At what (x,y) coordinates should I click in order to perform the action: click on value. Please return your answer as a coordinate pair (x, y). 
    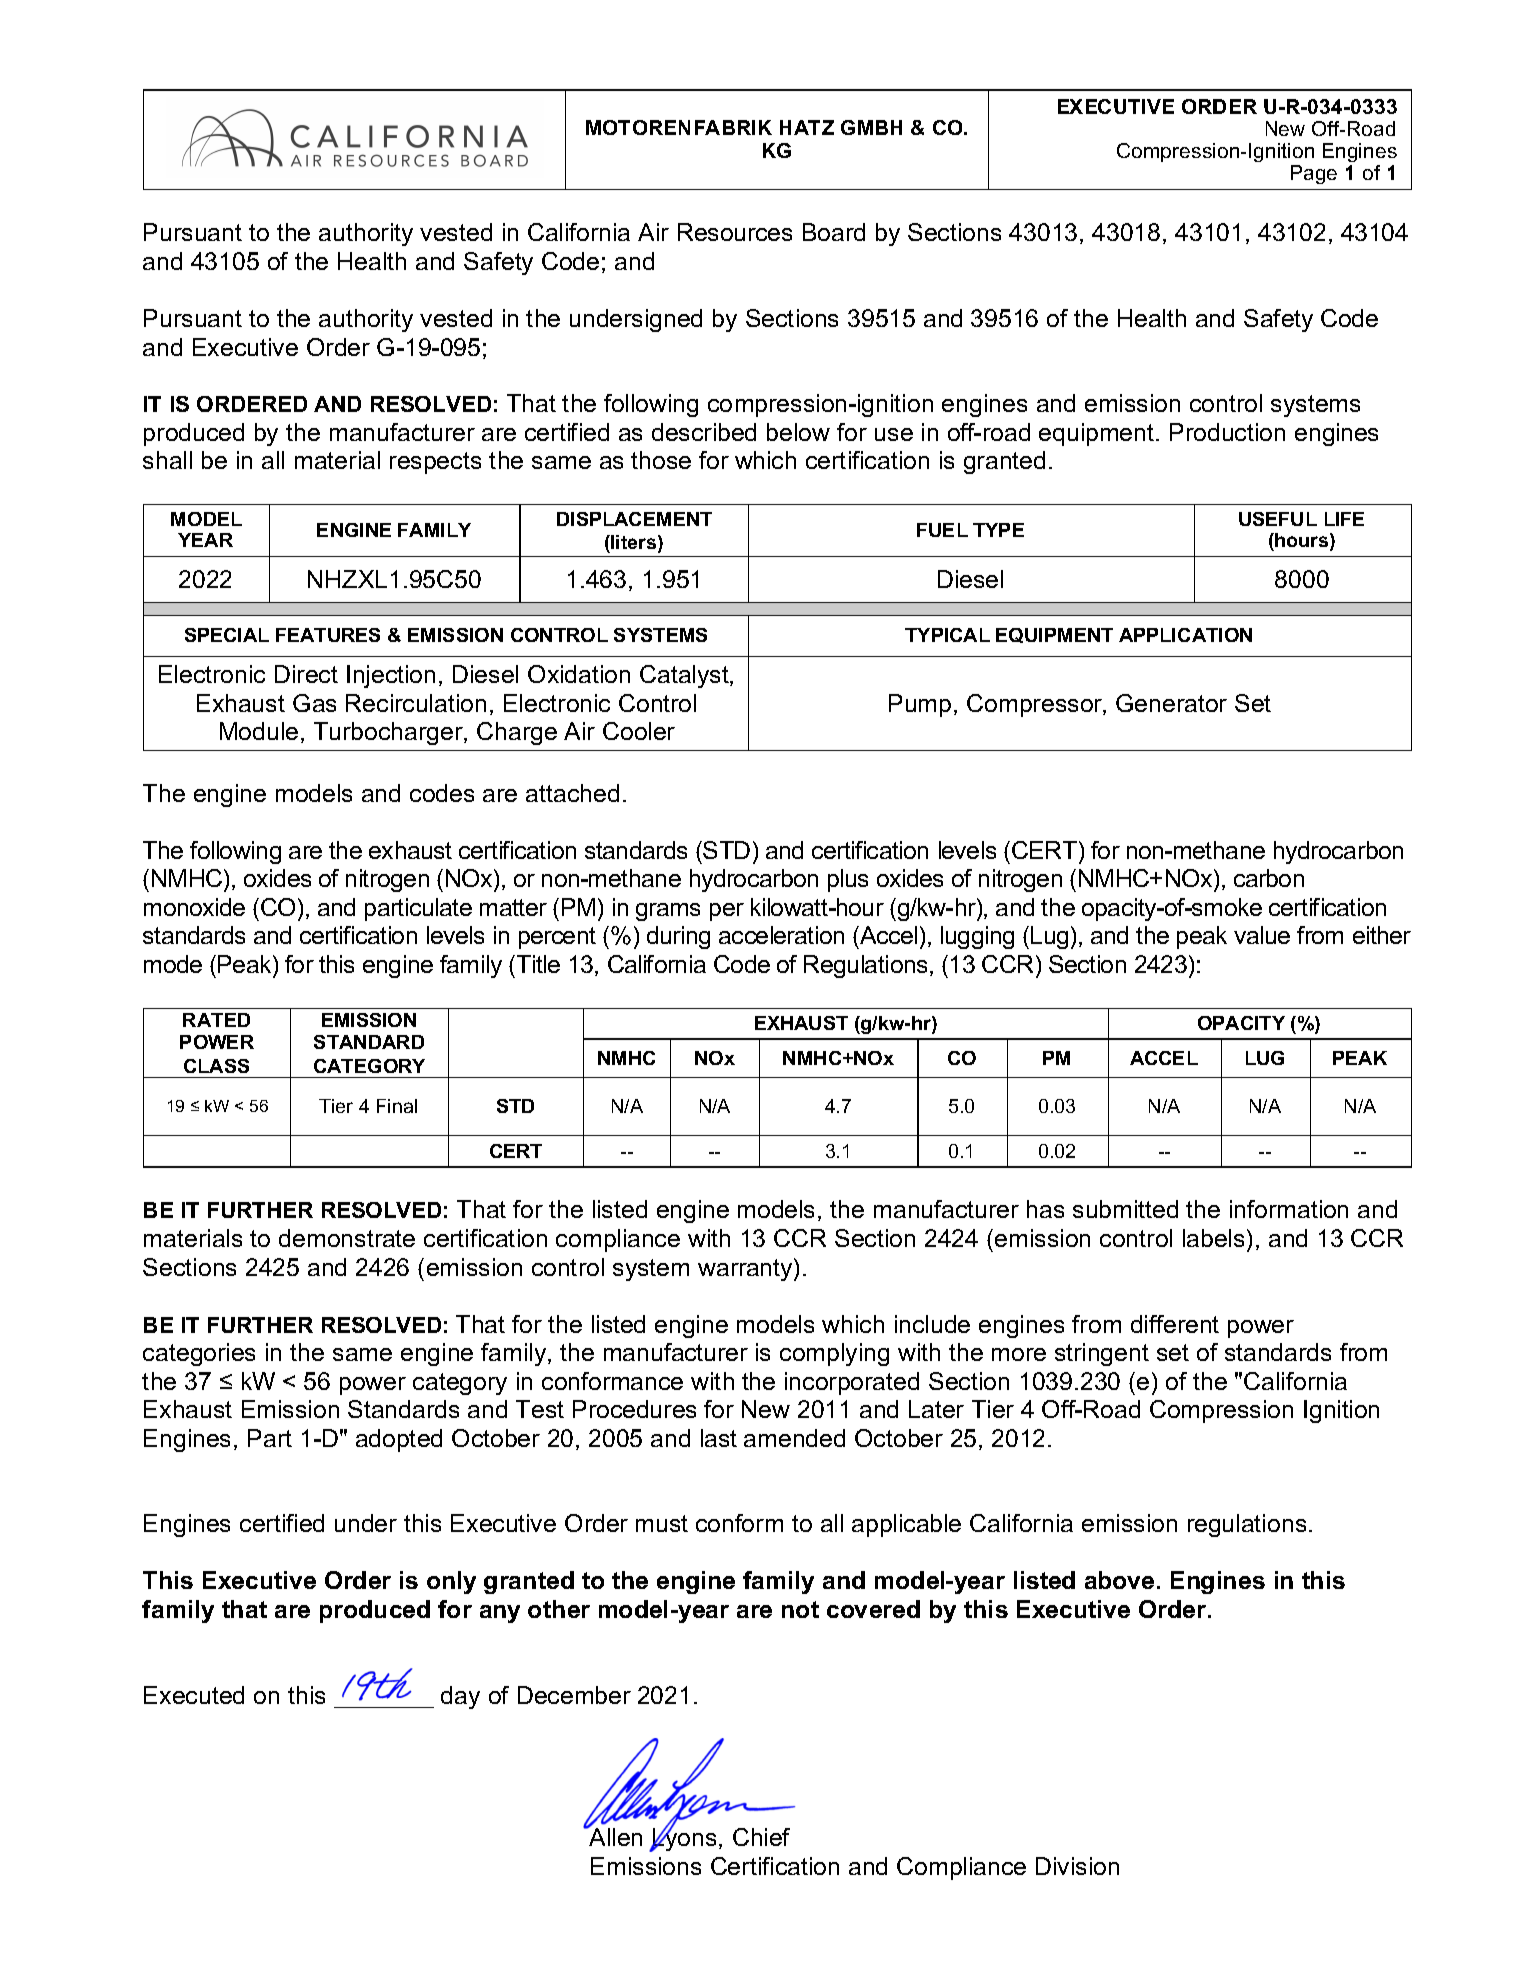
    Looking at the image, I should click on (1262, 935).
